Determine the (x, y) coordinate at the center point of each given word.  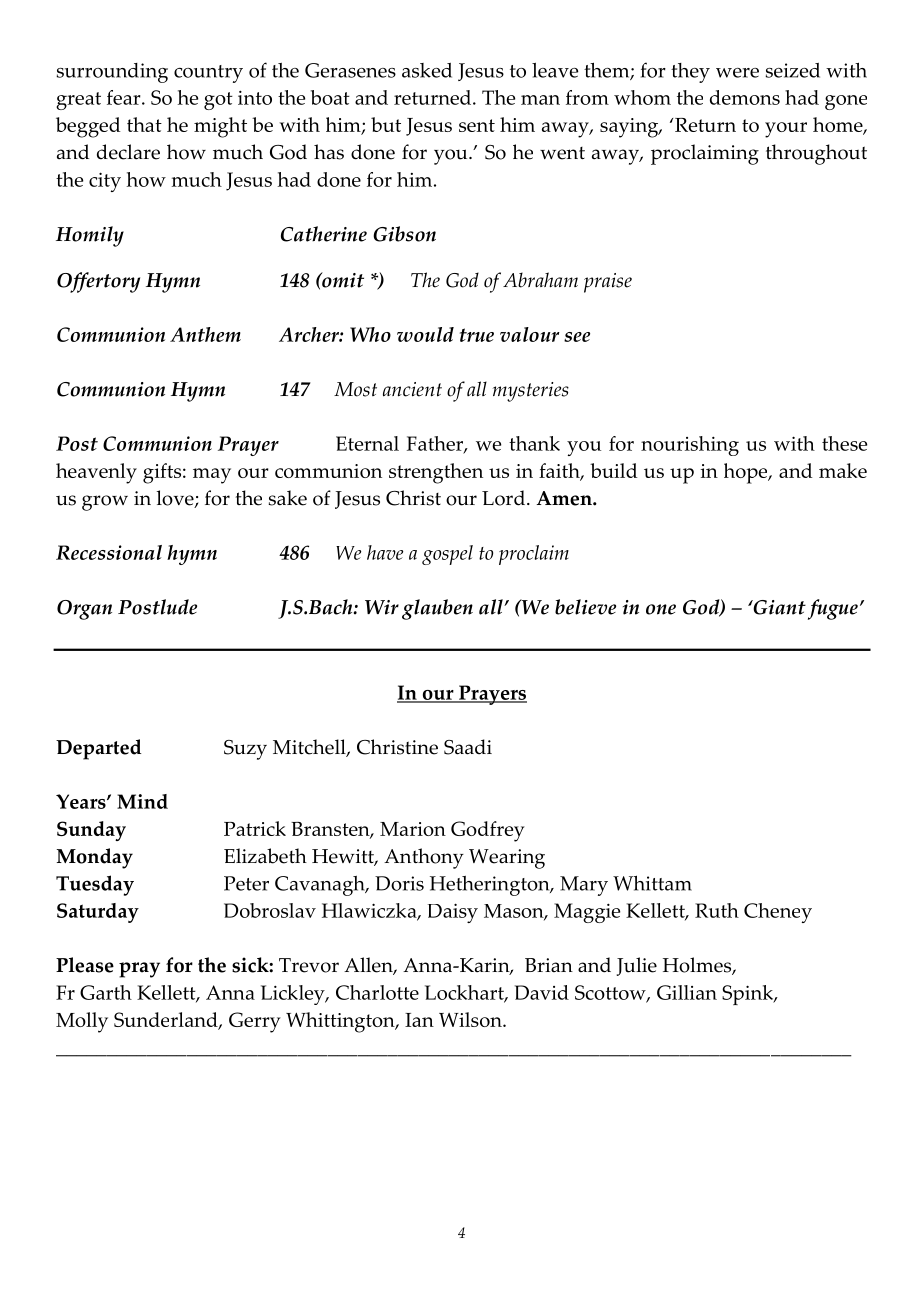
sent (477, 125)
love (176, 499)
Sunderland (167, 1021)
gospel (447, 555)
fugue (833, 609)
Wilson (471, 1019)
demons (745, 97)
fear (125, 97)
